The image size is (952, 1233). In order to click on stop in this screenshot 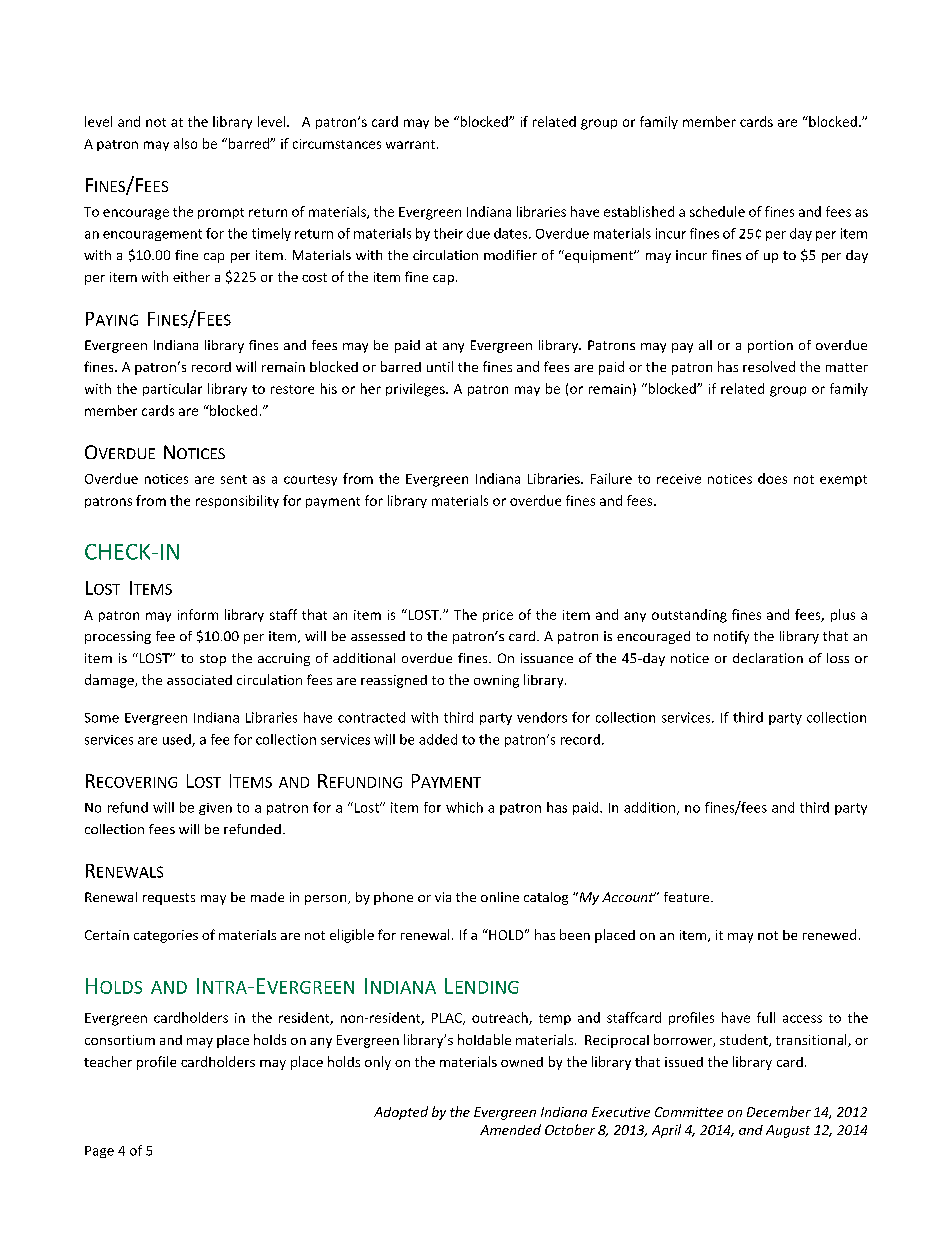, I will do `click(213, 660)`.
